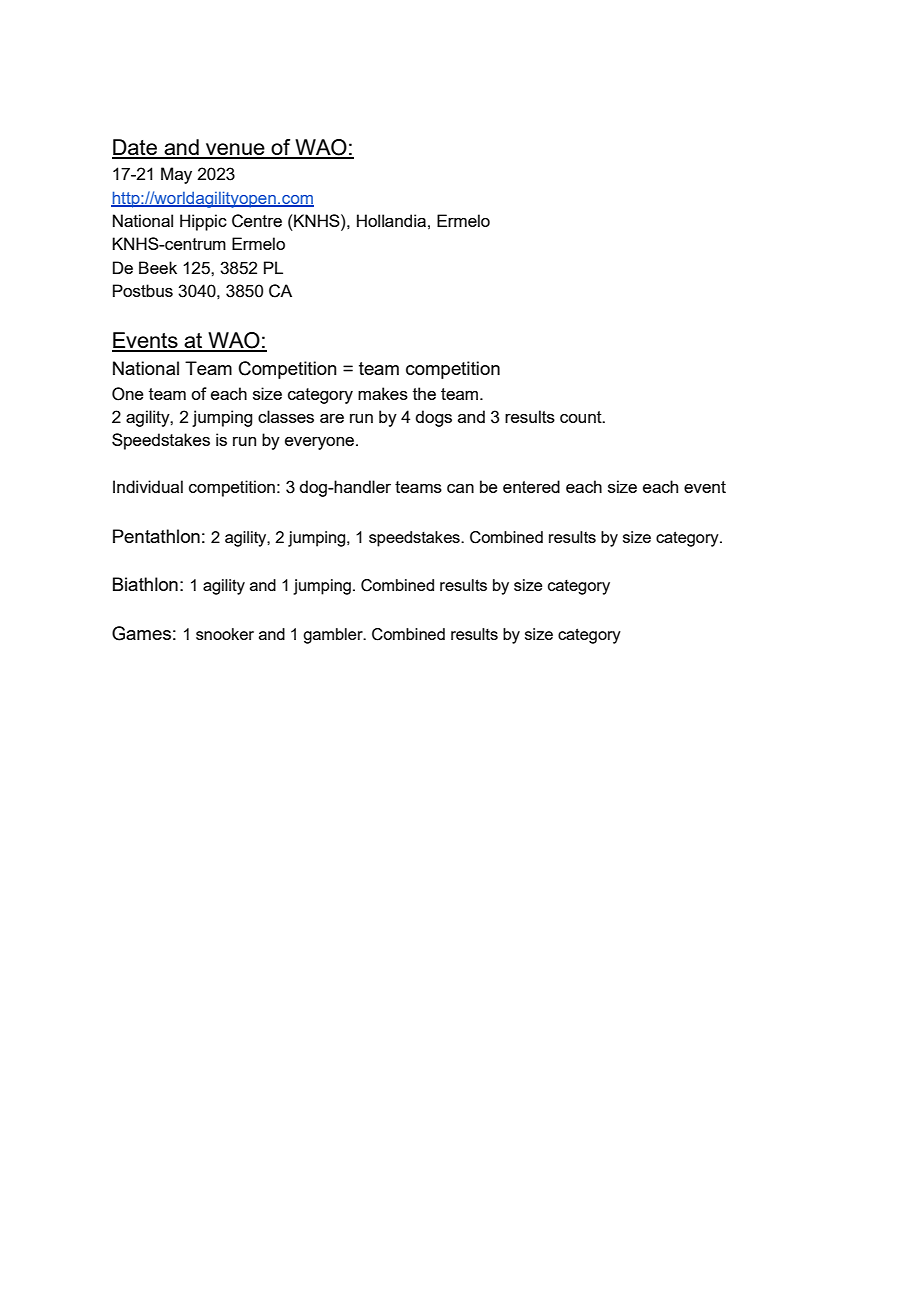  What do you see at coordinates (531, 486) in the image?
I see `entered` at bounding box center [531, 486].
